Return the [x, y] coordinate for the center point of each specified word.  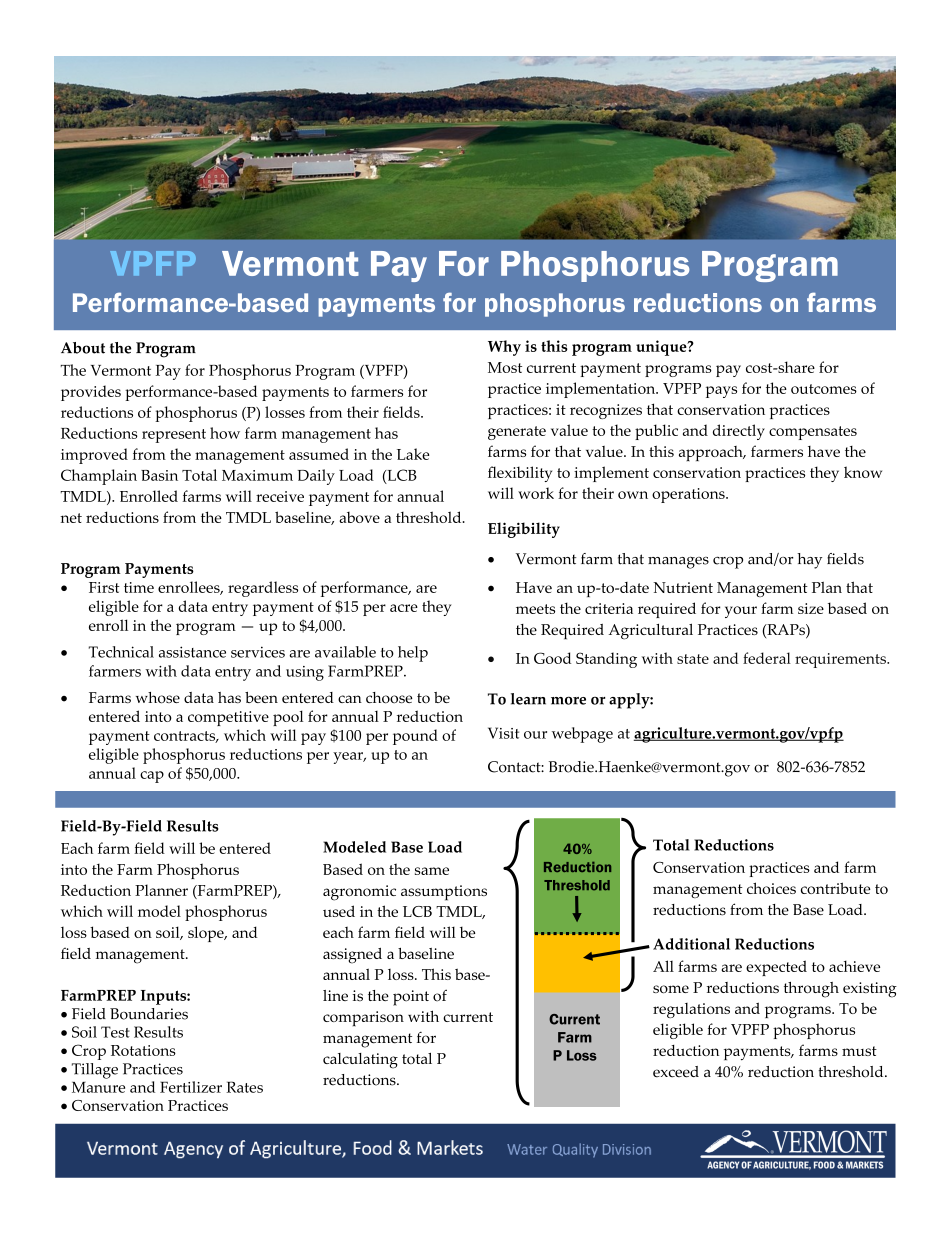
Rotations [143, 1050]
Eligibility [524, 530]
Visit [503, 733]
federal [767, 658]
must [859, 1051]
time [139, 587]
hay [809, 561]
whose [158, 698]
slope [207, 934]
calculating [360, 1061]
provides [91, 393]
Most [505, 367]
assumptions [444, 893]
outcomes [824, 389]
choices [771, 888]
